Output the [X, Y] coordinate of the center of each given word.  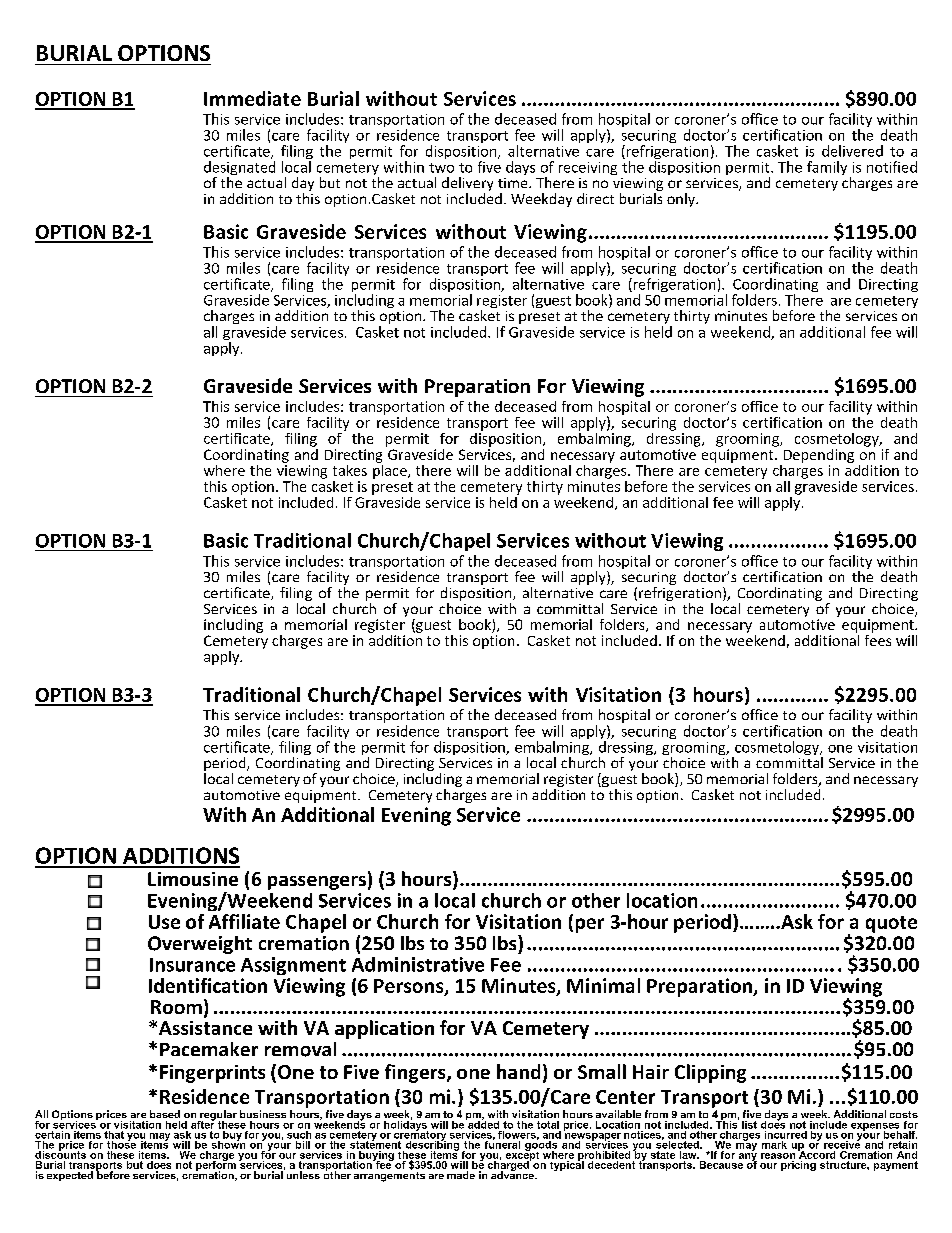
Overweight [200, 945]
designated [239, 169]
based [165, 1114]
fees [878, 639]
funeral [503, 1143]
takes [350, 470]
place [391, 470]
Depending [819, 456]
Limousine [193, 879]
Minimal [603, 985]
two [441, 168]
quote [891, 924]
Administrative [418, 964]
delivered [852, 151]
